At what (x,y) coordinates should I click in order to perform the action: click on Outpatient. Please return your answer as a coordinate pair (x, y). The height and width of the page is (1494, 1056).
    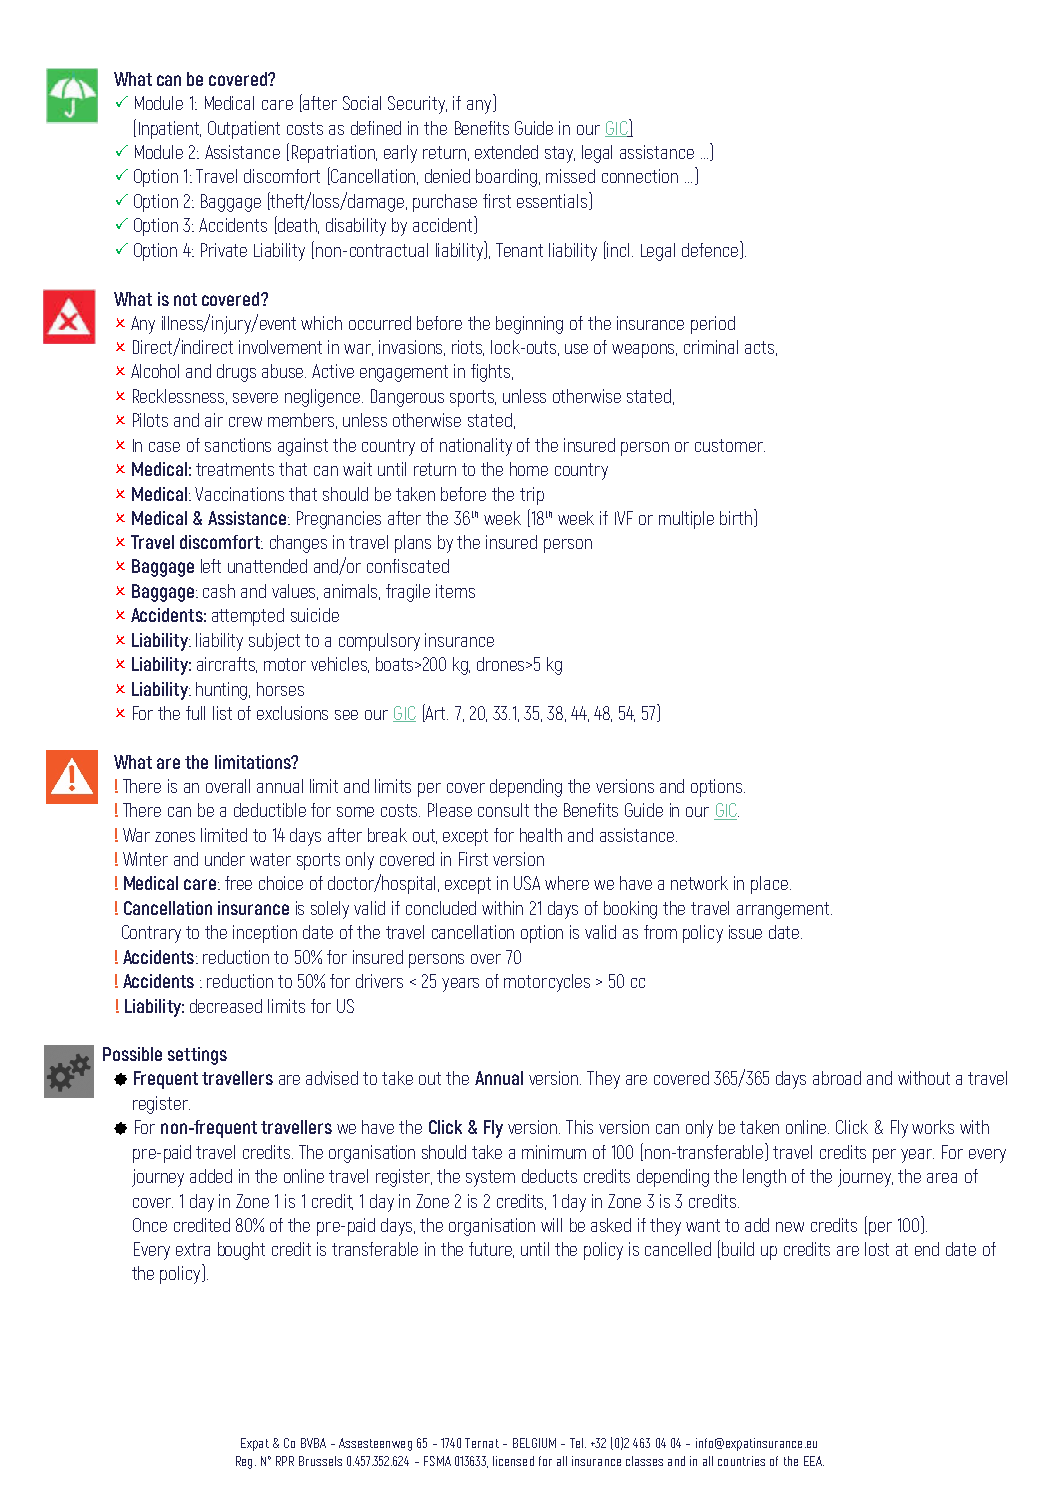
    Looking at the image, I should click on (244, 130).
